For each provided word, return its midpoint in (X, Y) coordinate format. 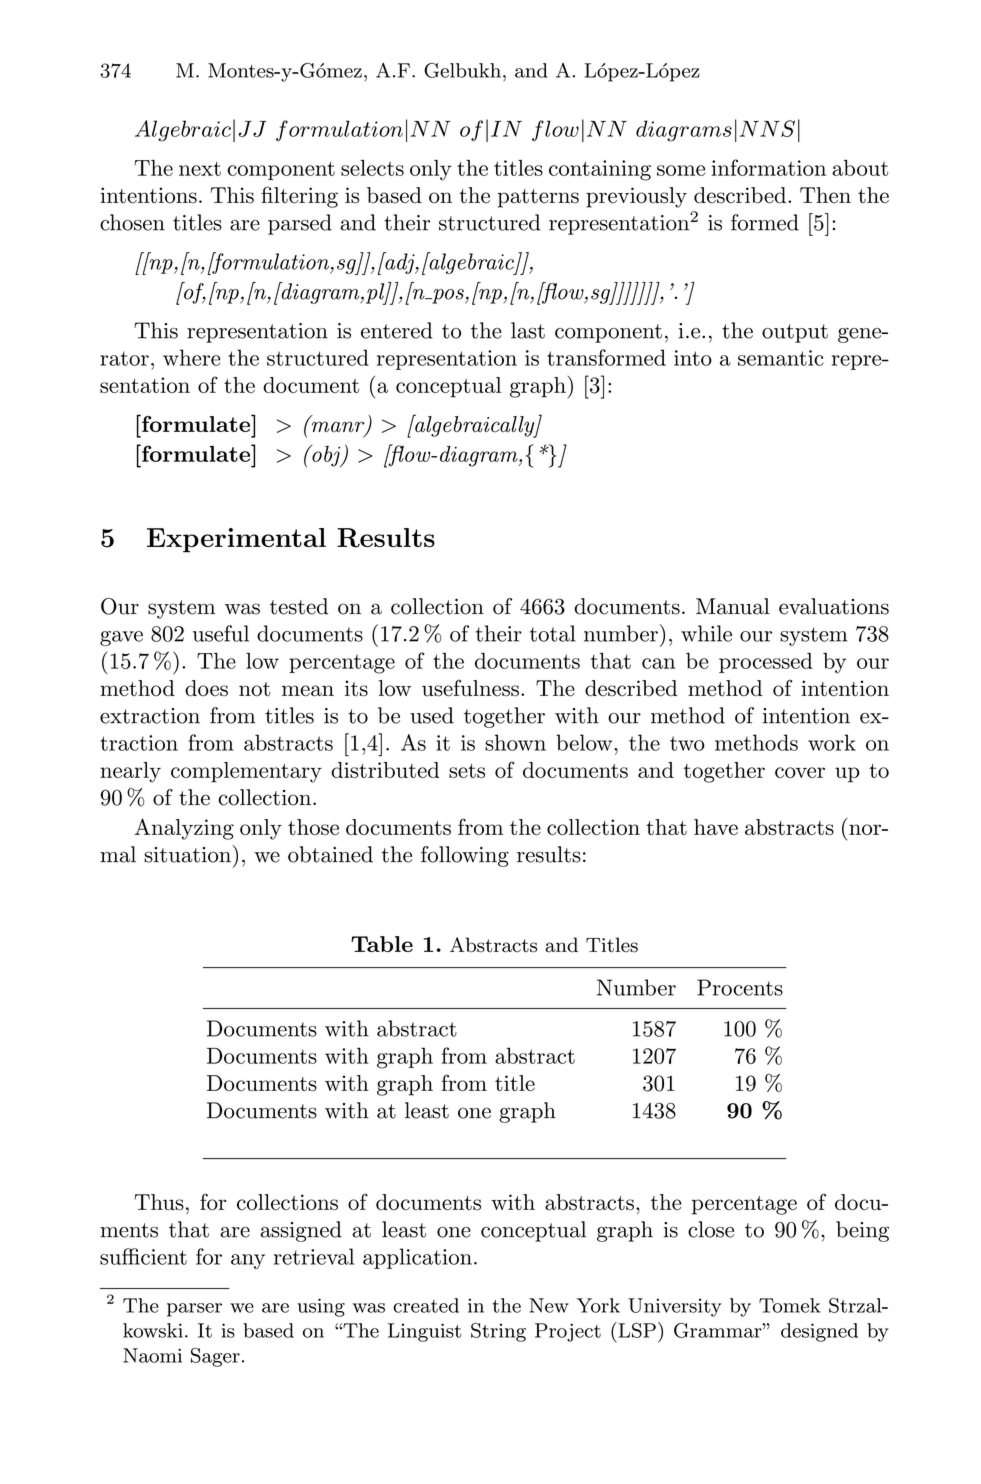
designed (819, 1332)
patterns (538, 198)
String (498, 1332)
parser (194, 1310)
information (769, 167)
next (200, 168)
